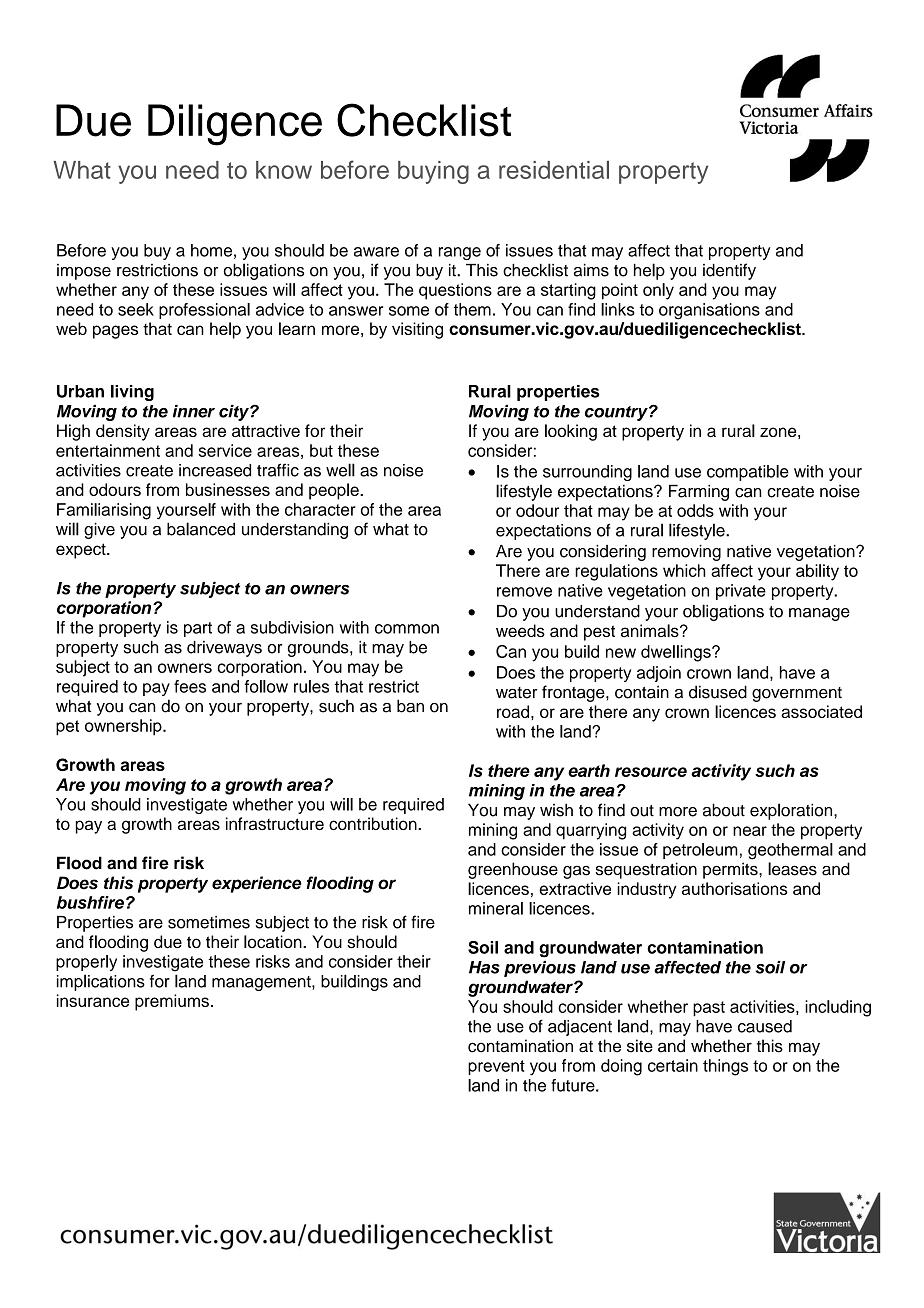 The height and width of the page is (1308, 924). What do you see at coordinates (335, 491) in the page?
I see `people` at bounding box center [335, 491].
